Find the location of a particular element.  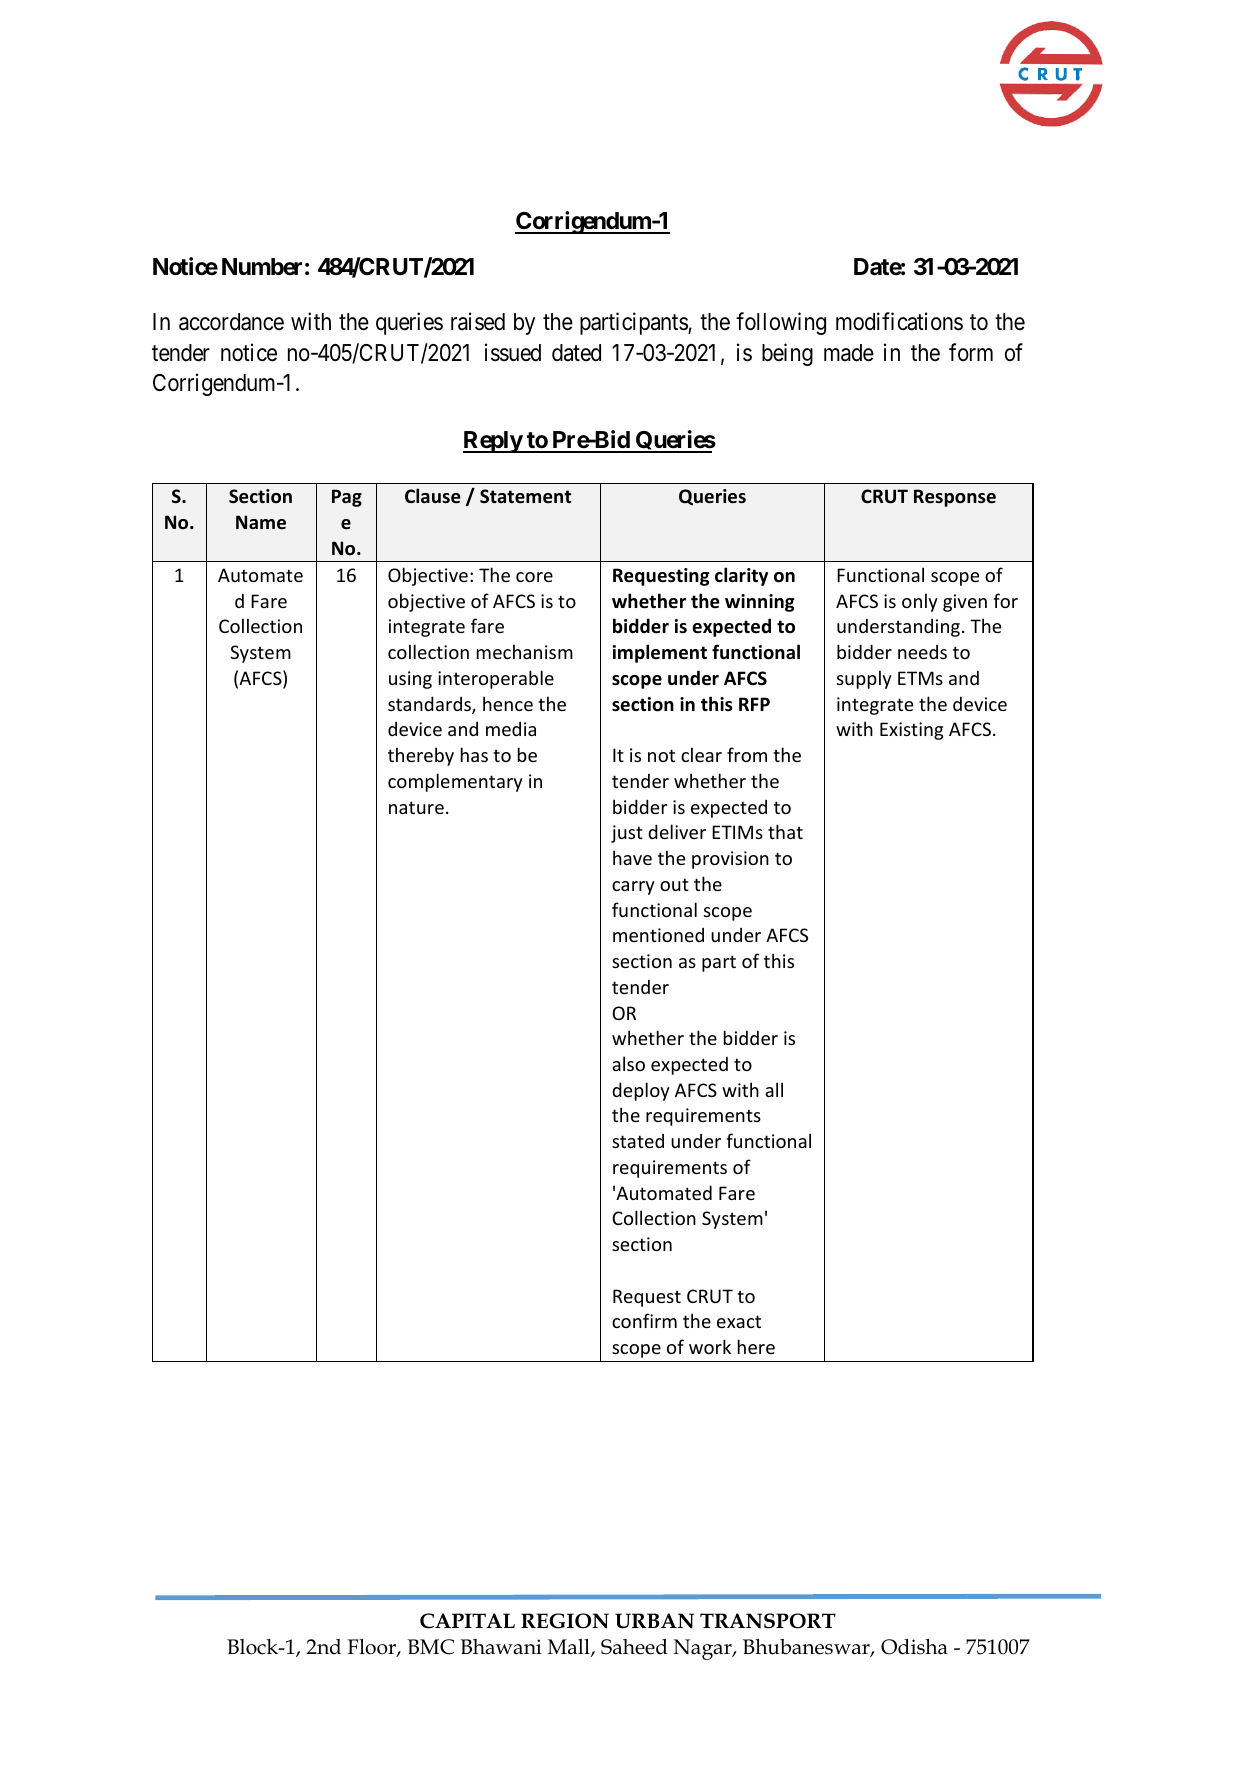

REGION is located at coordinates (565, 1621).
